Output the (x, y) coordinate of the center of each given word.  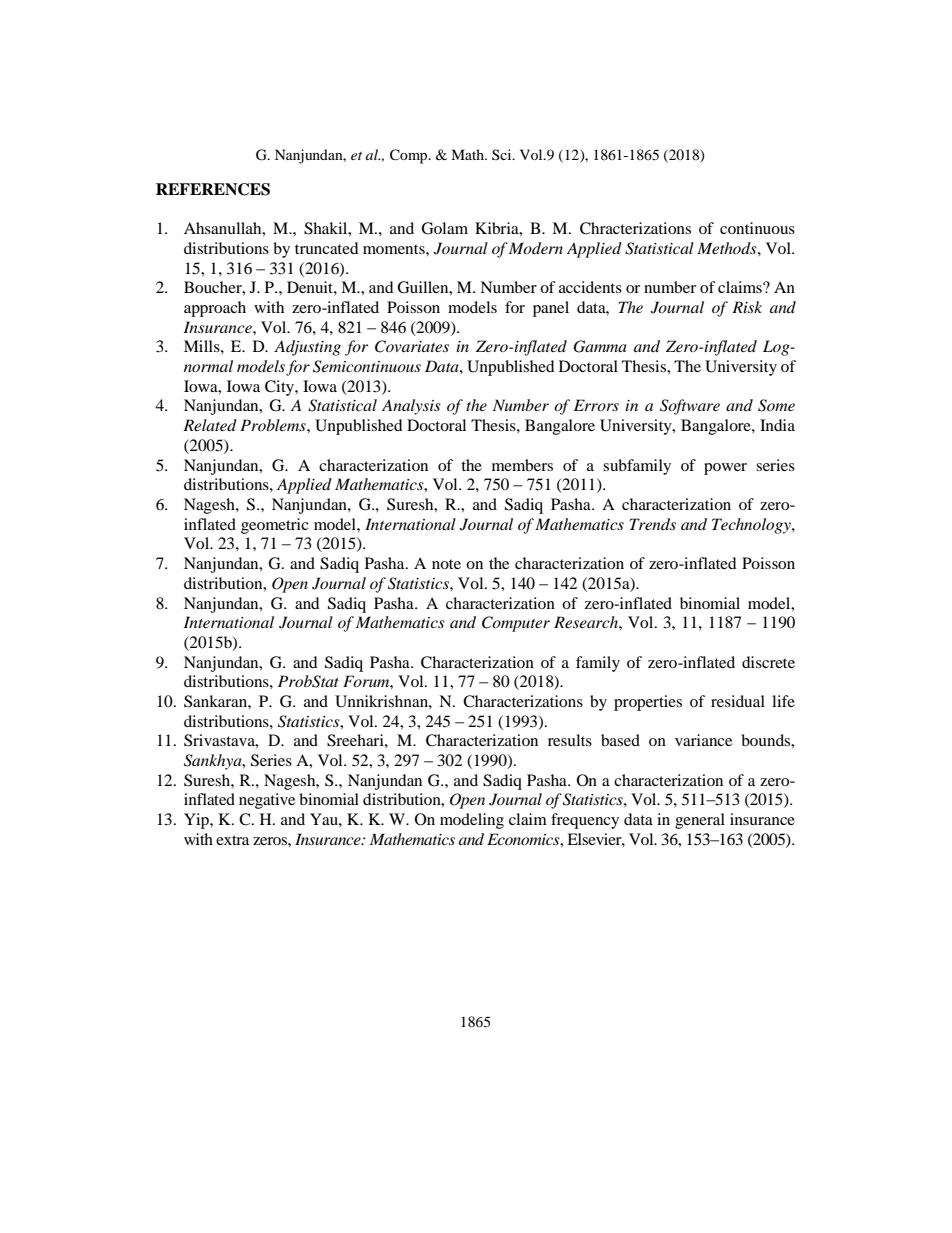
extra (232, 840)
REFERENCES (213, 189)
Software (690, 407)
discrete (768, 662)
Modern (536, 248)
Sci (503, 154)
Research (587, 622)
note (446, 564)
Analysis (411, 407)
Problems (274, 425)
